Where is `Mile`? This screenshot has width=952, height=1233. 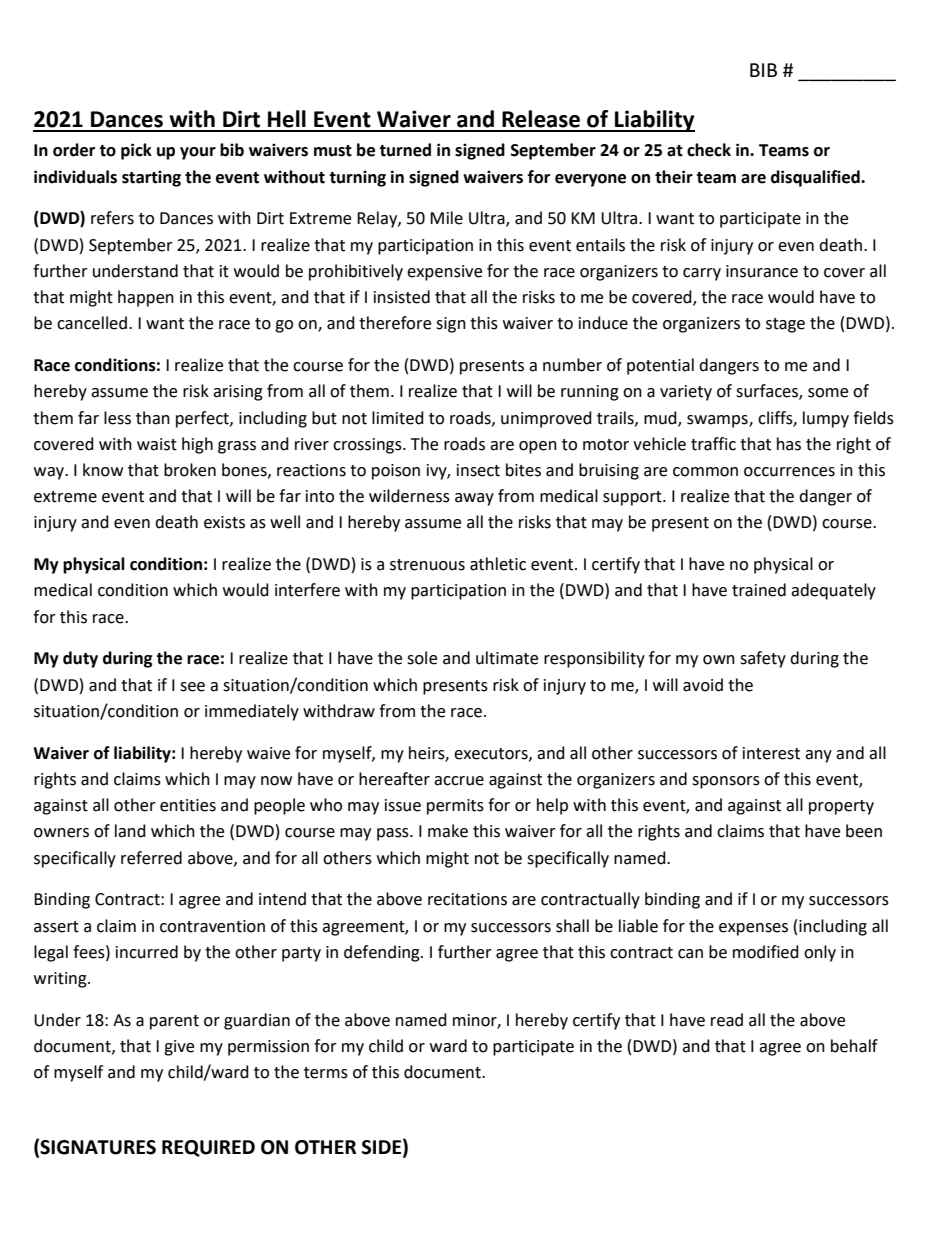
Mile is located at coordinates (446, 218).
